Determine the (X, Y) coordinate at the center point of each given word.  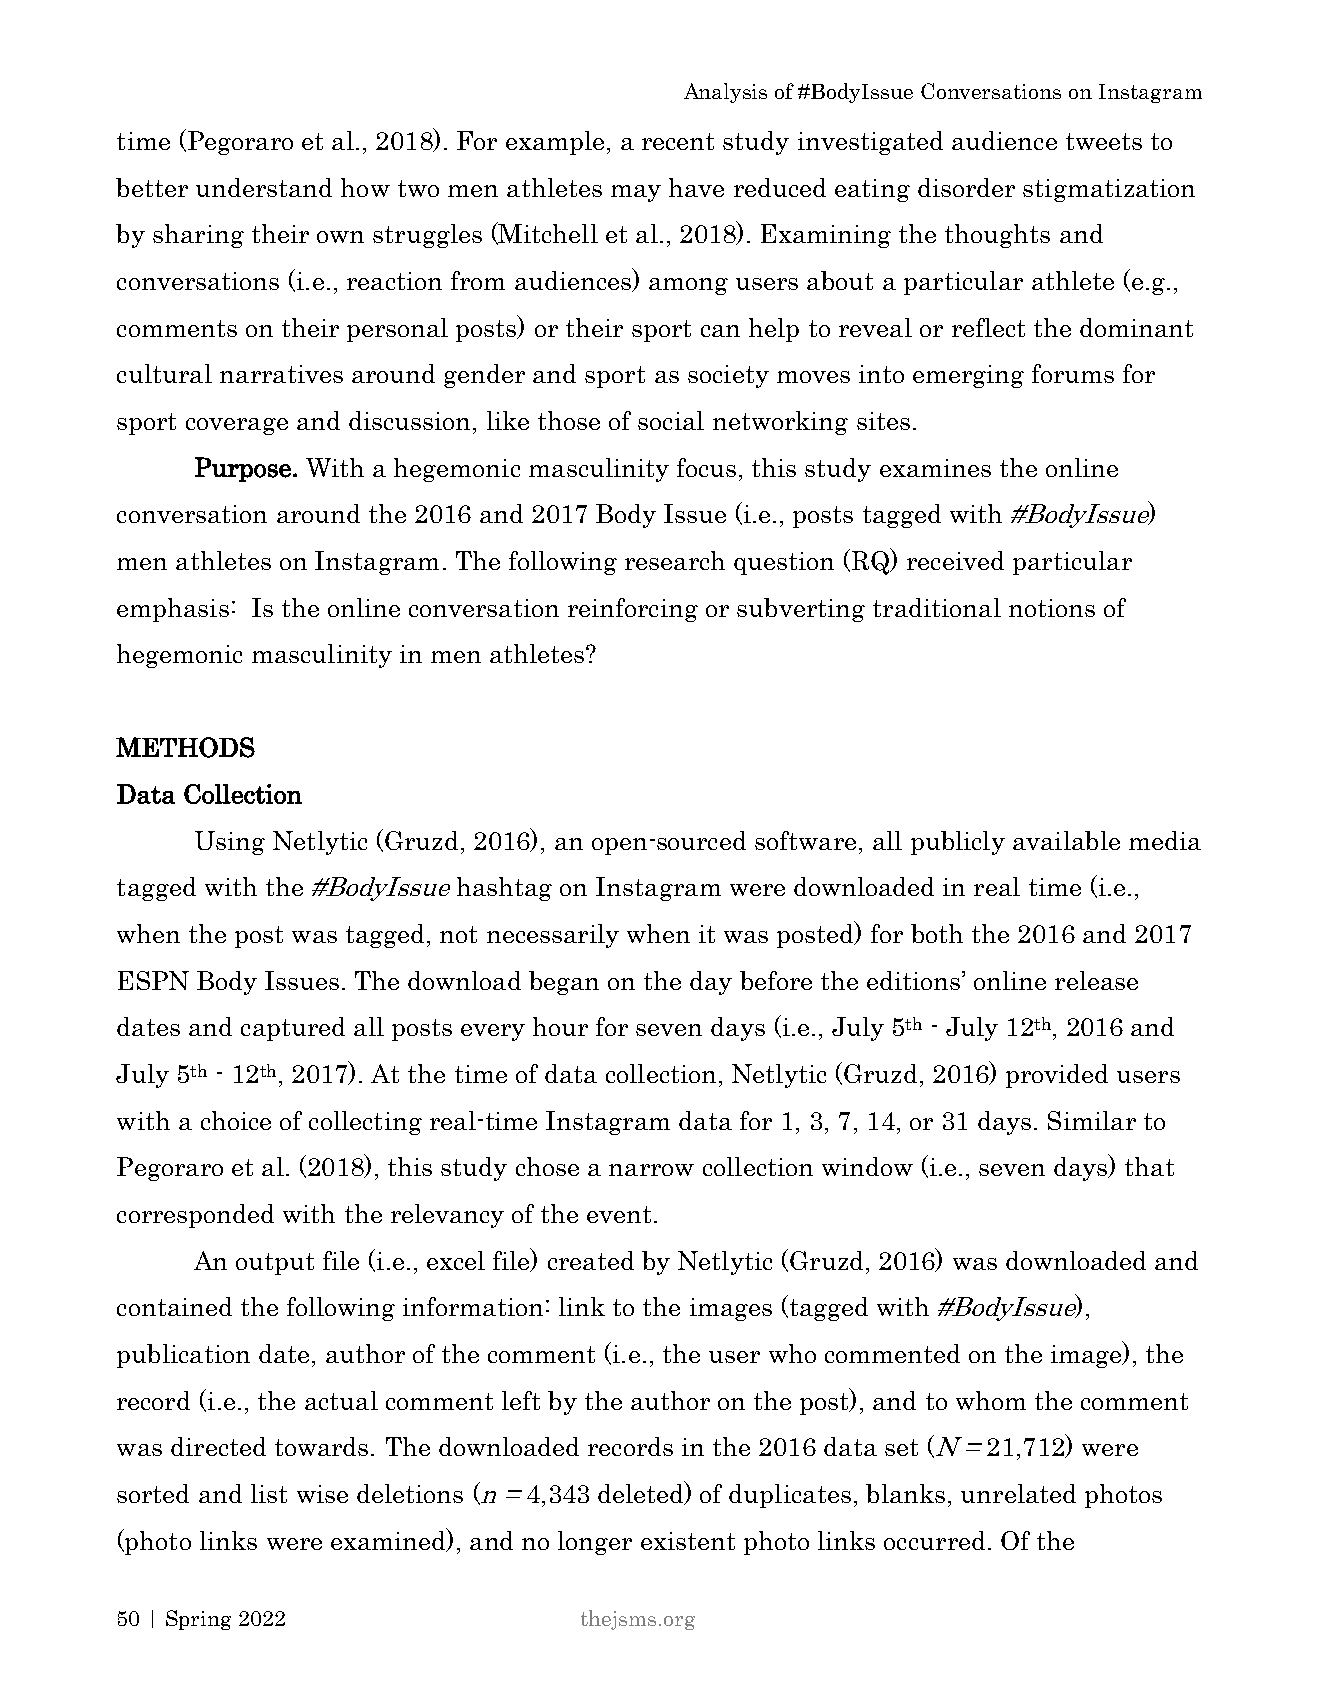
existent (688, 1541)
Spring (198, 1620)
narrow (651, 1170)
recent (678, 141)
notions (1052, 608)
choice (236, 1120)
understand (264, 187)
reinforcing (633, 610)
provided (1057, 1076)
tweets (1104, 141)
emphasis (173, 610)
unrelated (1018, 1493)
